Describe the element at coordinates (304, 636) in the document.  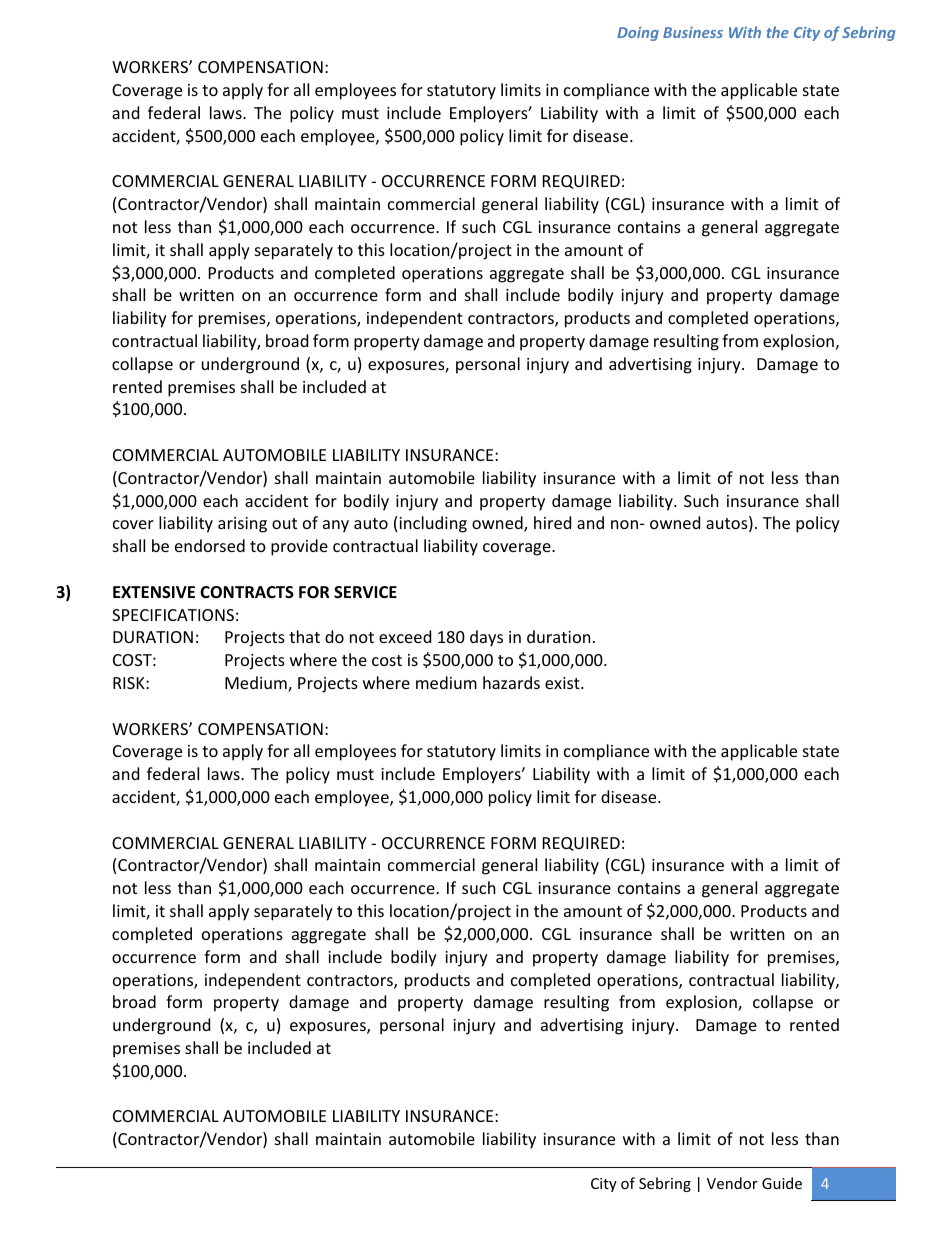
I see `that` at that location.
